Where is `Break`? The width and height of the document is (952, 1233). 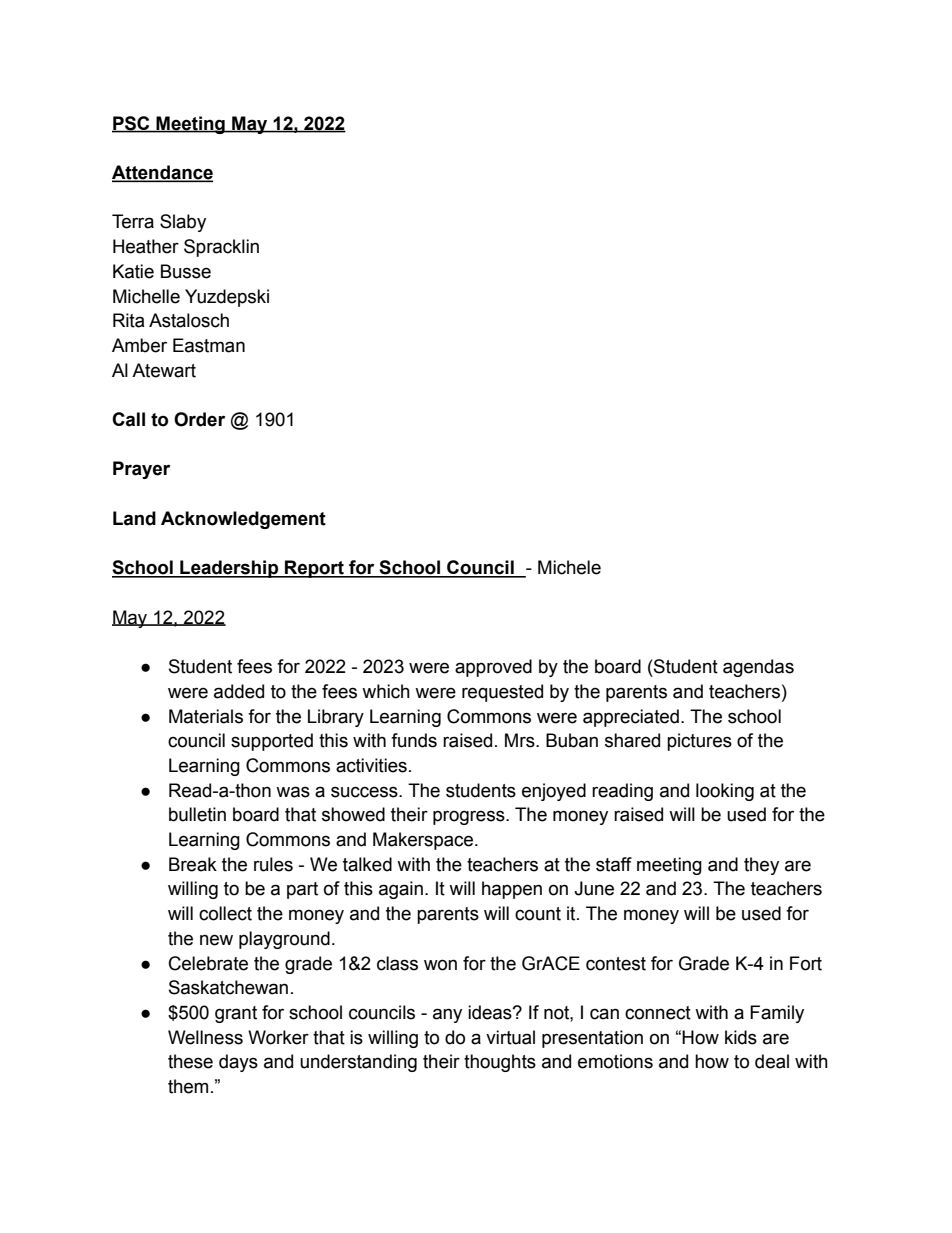 Break is located at coordinates (193, 864).
